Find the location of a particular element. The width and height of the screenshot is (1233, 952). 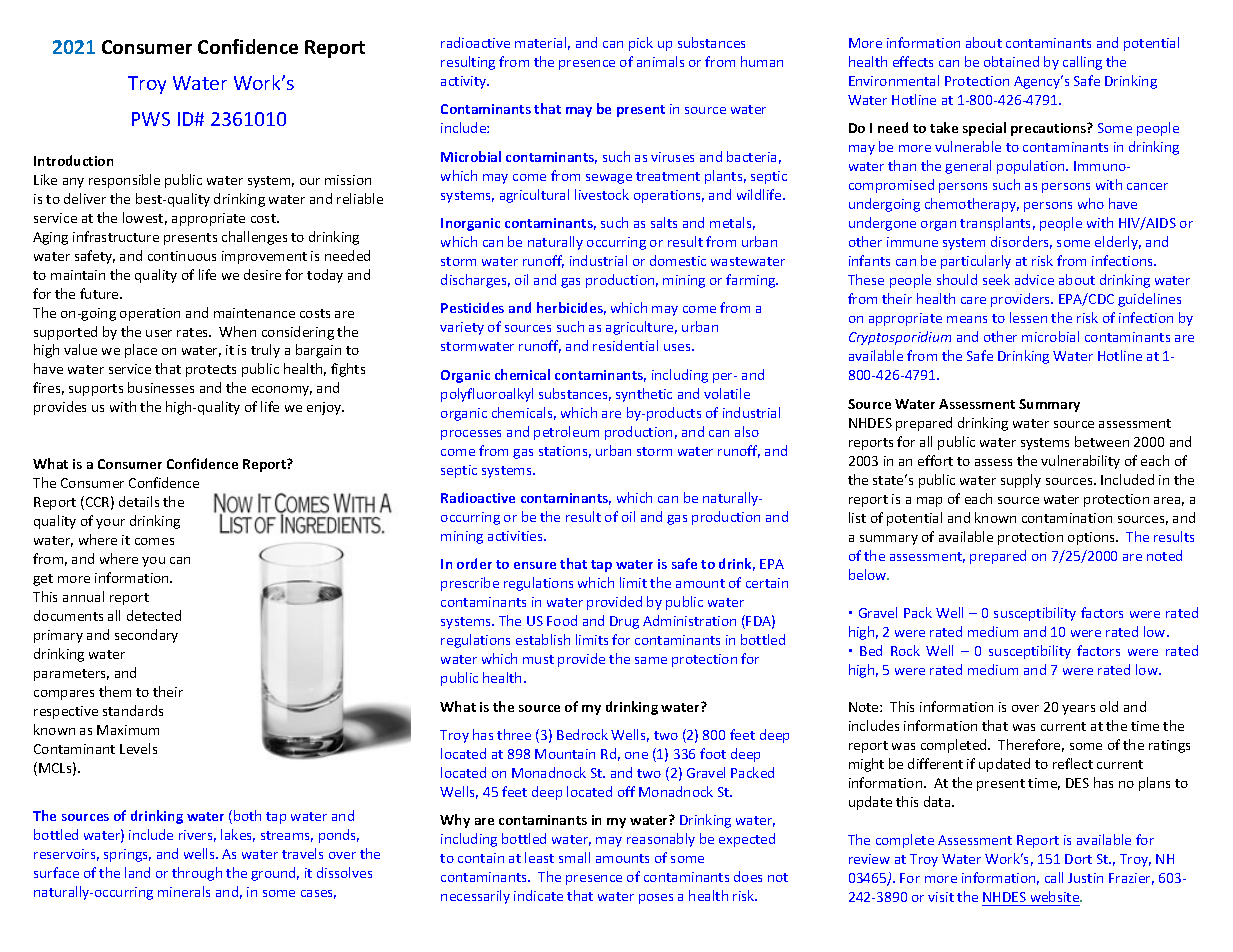

obtained is located at coordinates (1011, 61).
